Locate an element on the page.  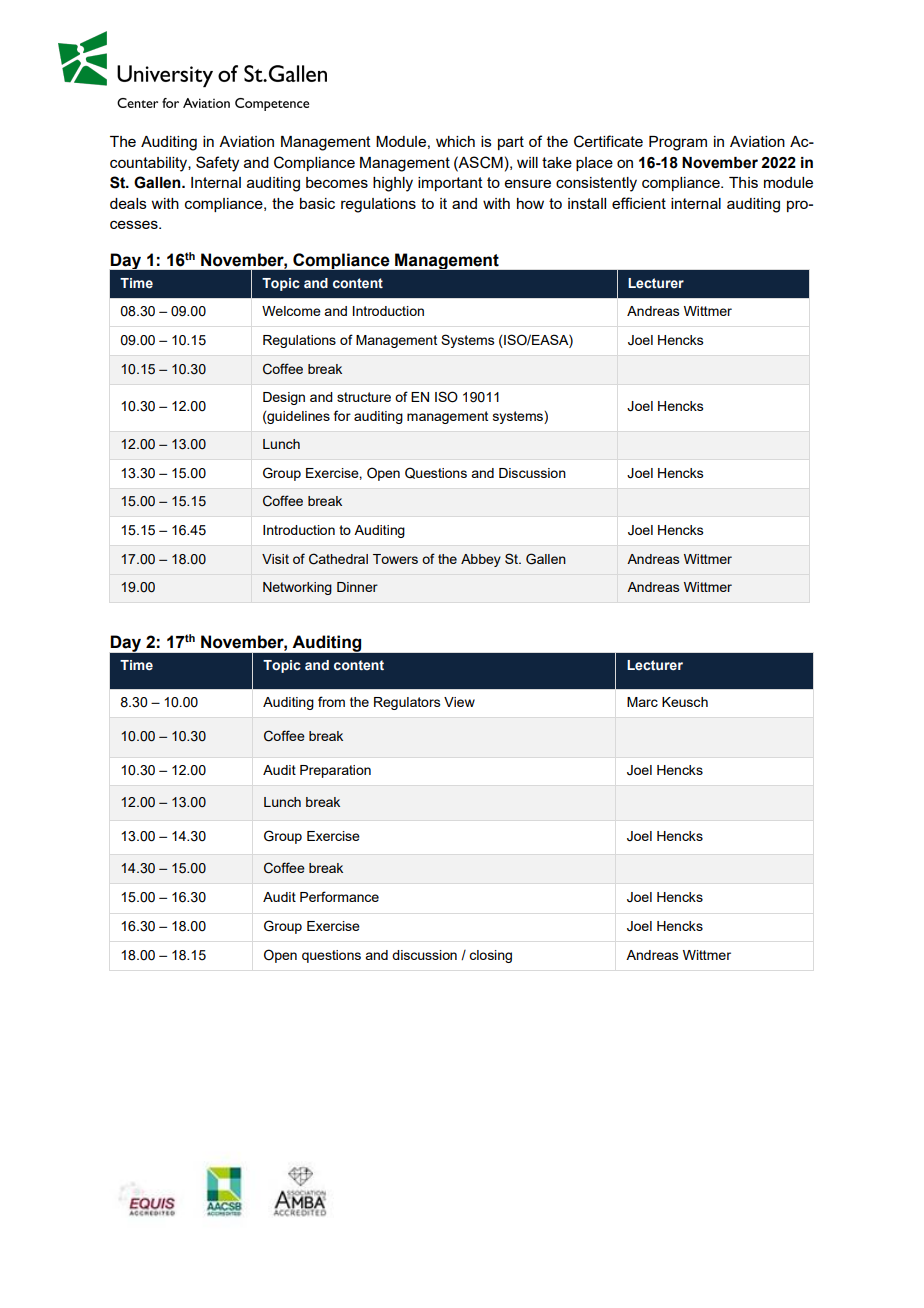
Marc is located at coordinates (642, 702).
